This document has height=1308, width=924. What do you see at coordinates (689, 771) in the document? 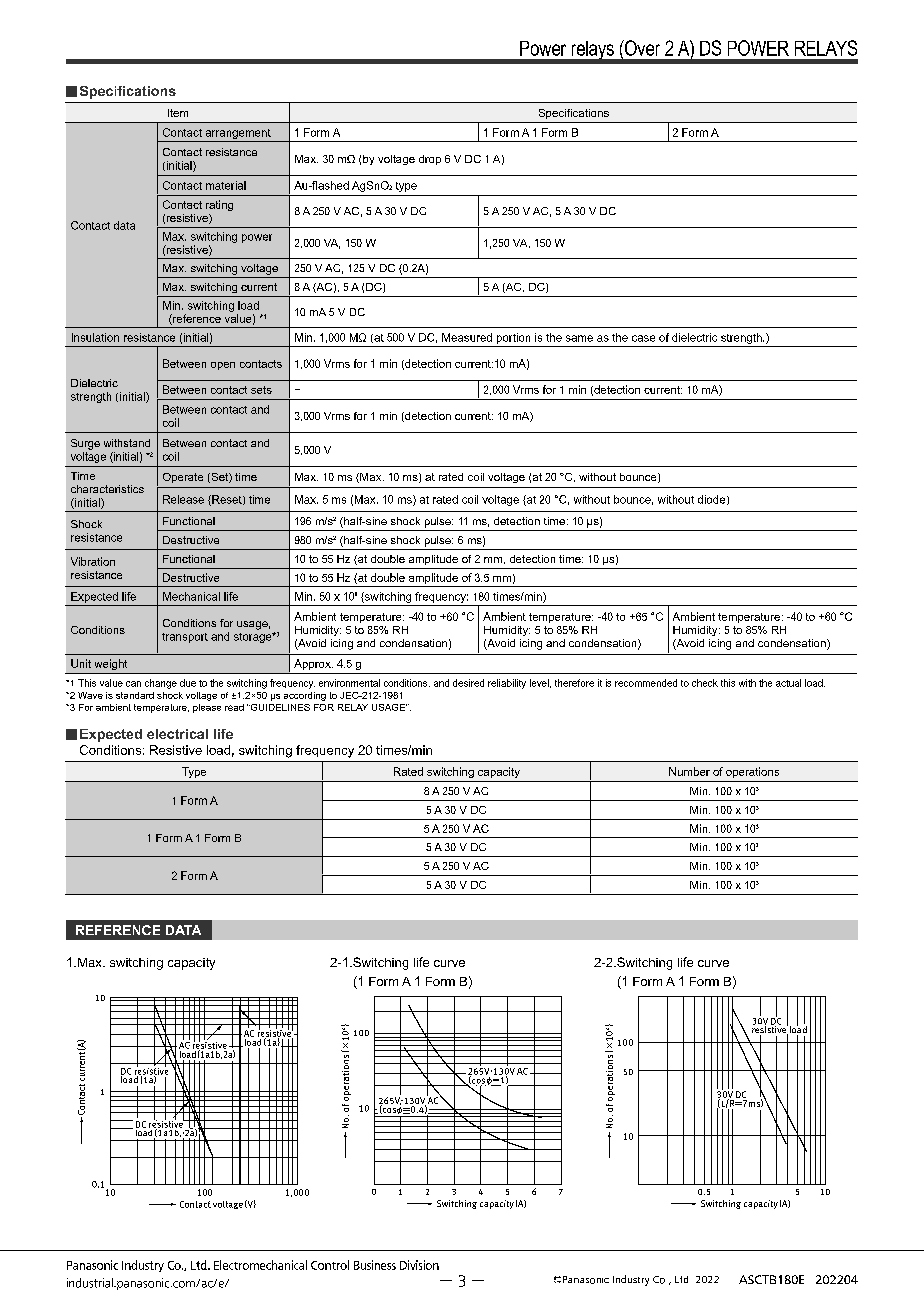
I see `Number` at bounding box center [689, 771].
